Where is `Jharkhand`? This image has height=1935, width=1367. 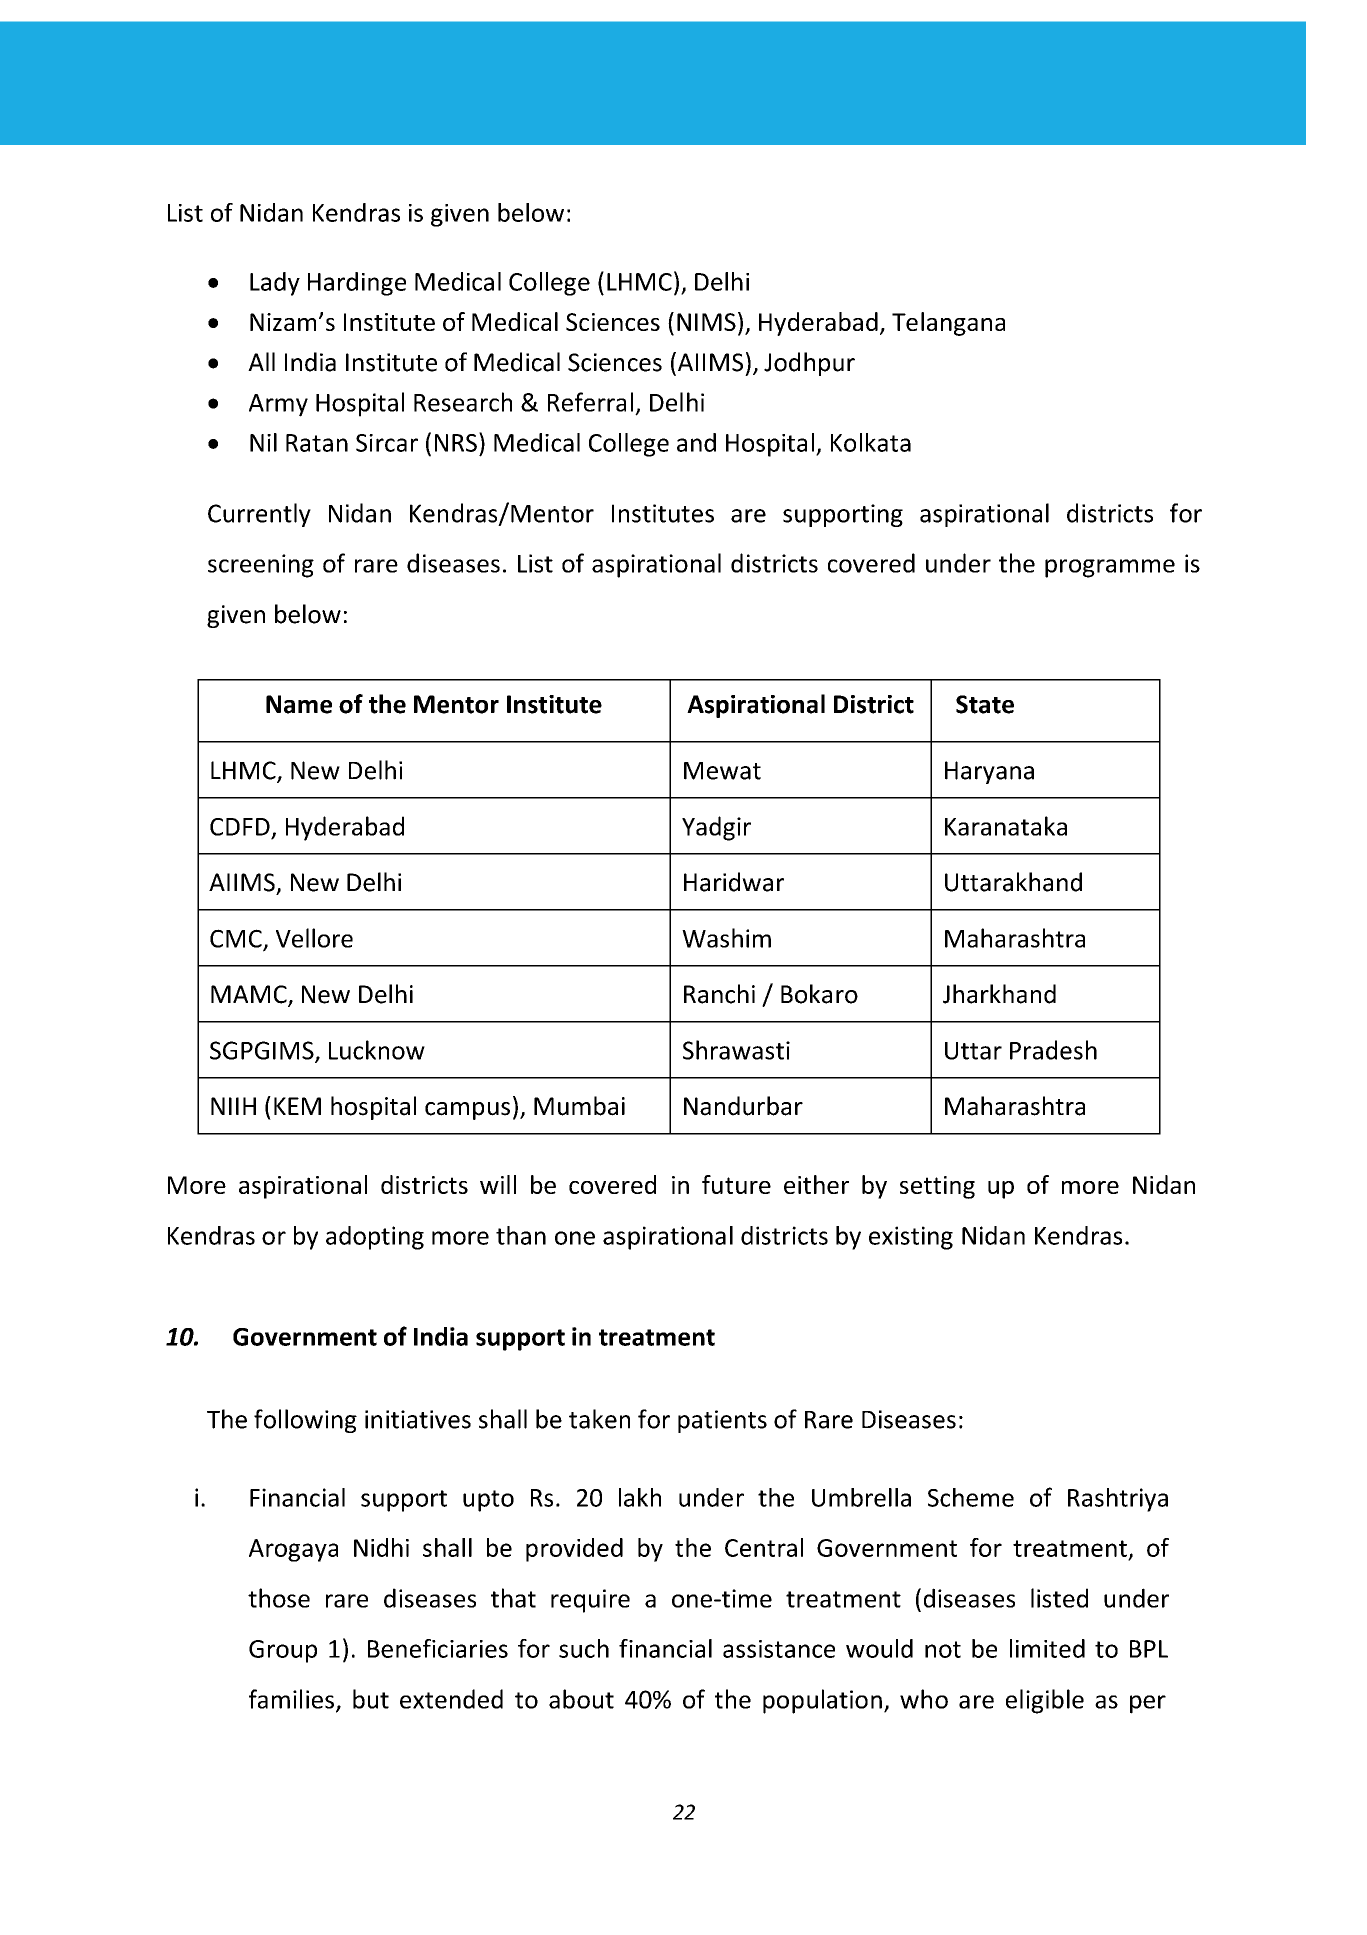 Jharkhand is located at coordinates (999, 994).
